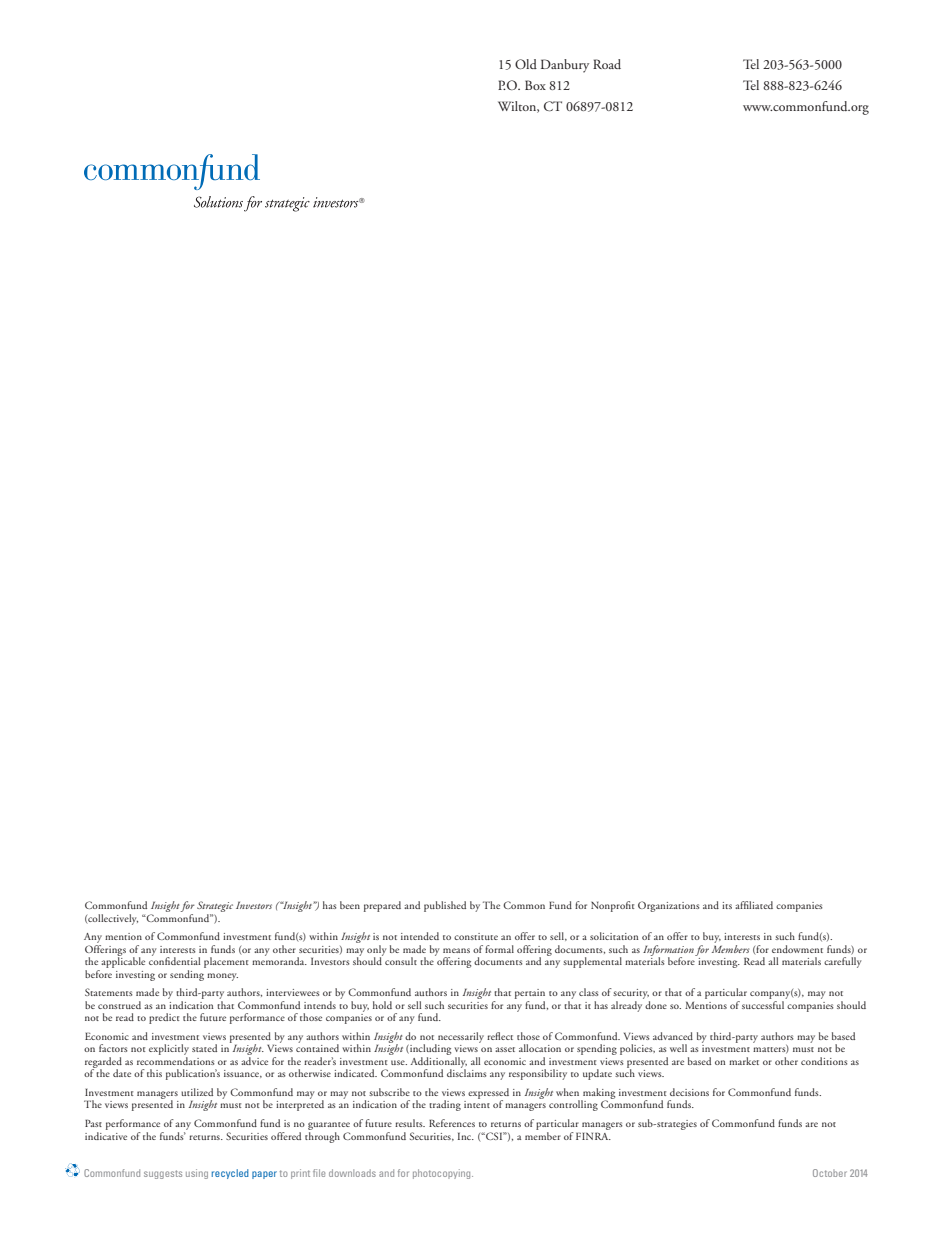 Image resolution: width=952 pixels, height=1233 pixels. Describe the element at coordinates (565, 66) in the image. I see `Danbury` at that location.
